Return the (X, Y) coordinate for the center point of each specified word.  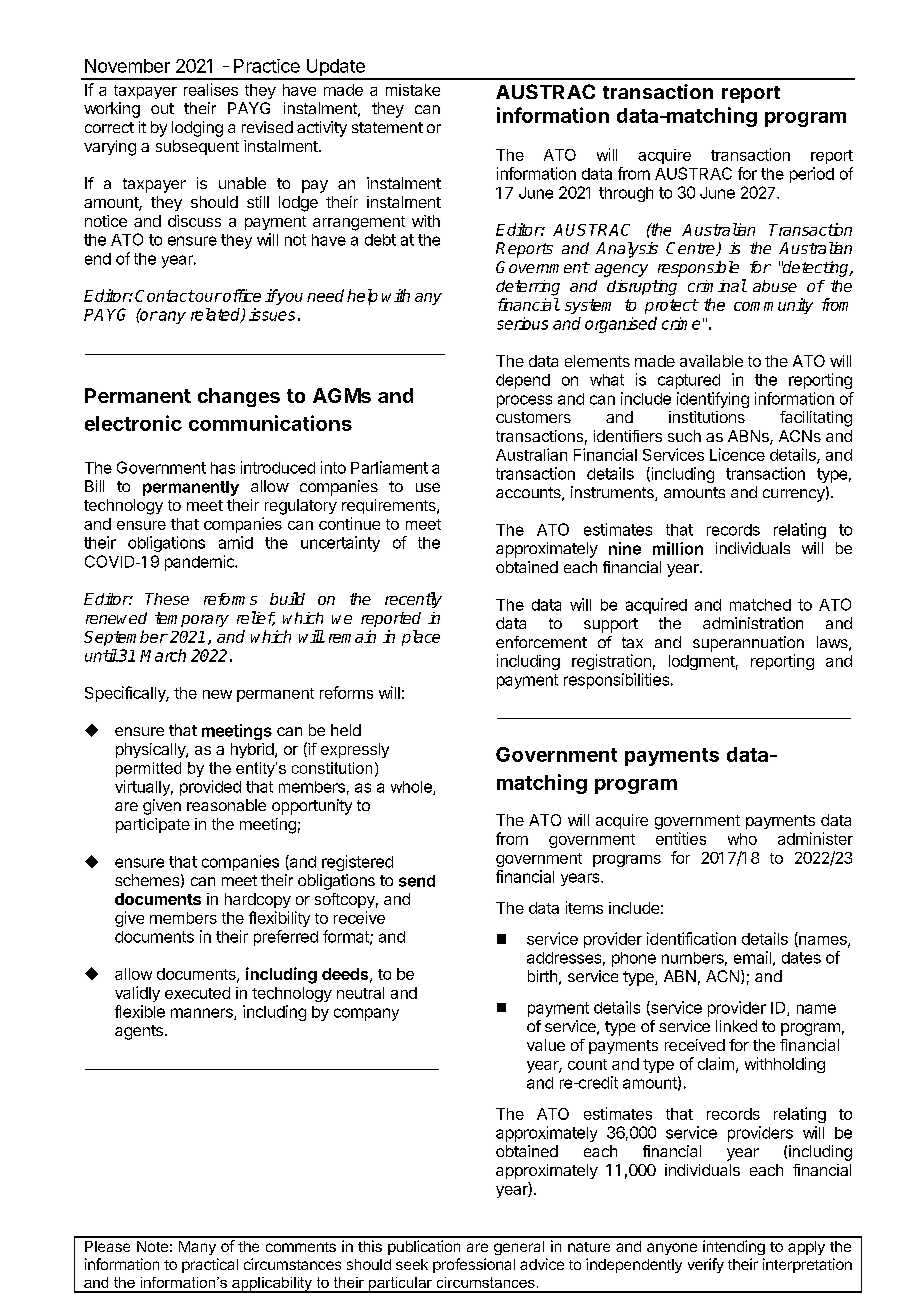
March (163, 655)
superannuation (748, 644)
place (421, 638)
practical (210, 1265)
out (162, 108)
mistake (413, 90)
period (812, 175)
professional (474, 1265)
